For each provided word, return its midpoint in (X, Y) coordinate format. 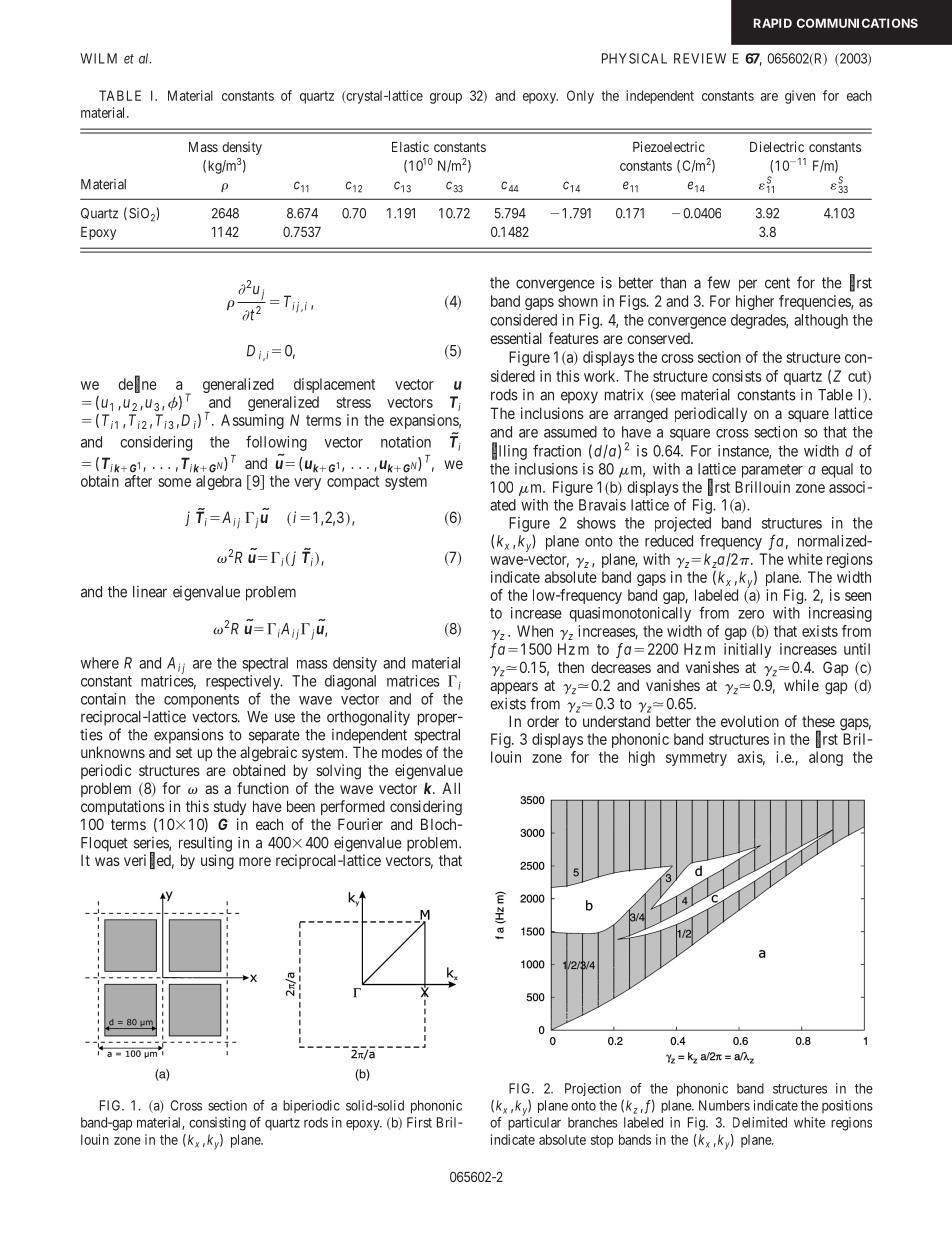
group (446, 98)
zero (751, 614)
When (535, 631)
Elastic (410, 146)
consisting (217, 1124)
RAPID (773, 23)
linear (150, 592)
